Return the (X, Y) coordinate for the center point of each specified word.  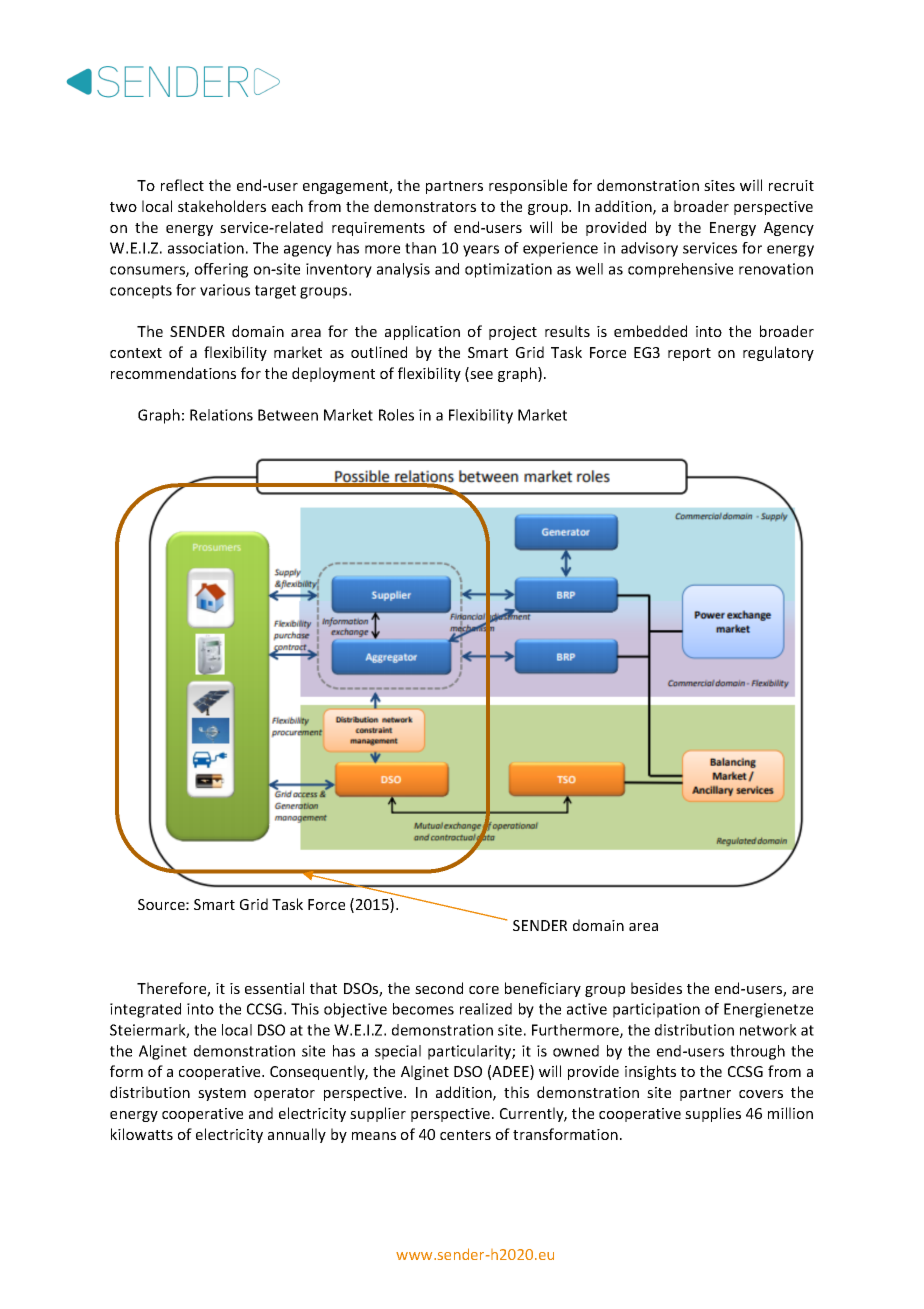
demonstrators (425, 206)
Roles (396, 415)
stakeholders (222, 206)
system (222, 1094)
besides (656, 988)
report (689, 354)
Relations (221, 415)
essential (274, 988)
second (439, 988)
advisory (649, 249)
